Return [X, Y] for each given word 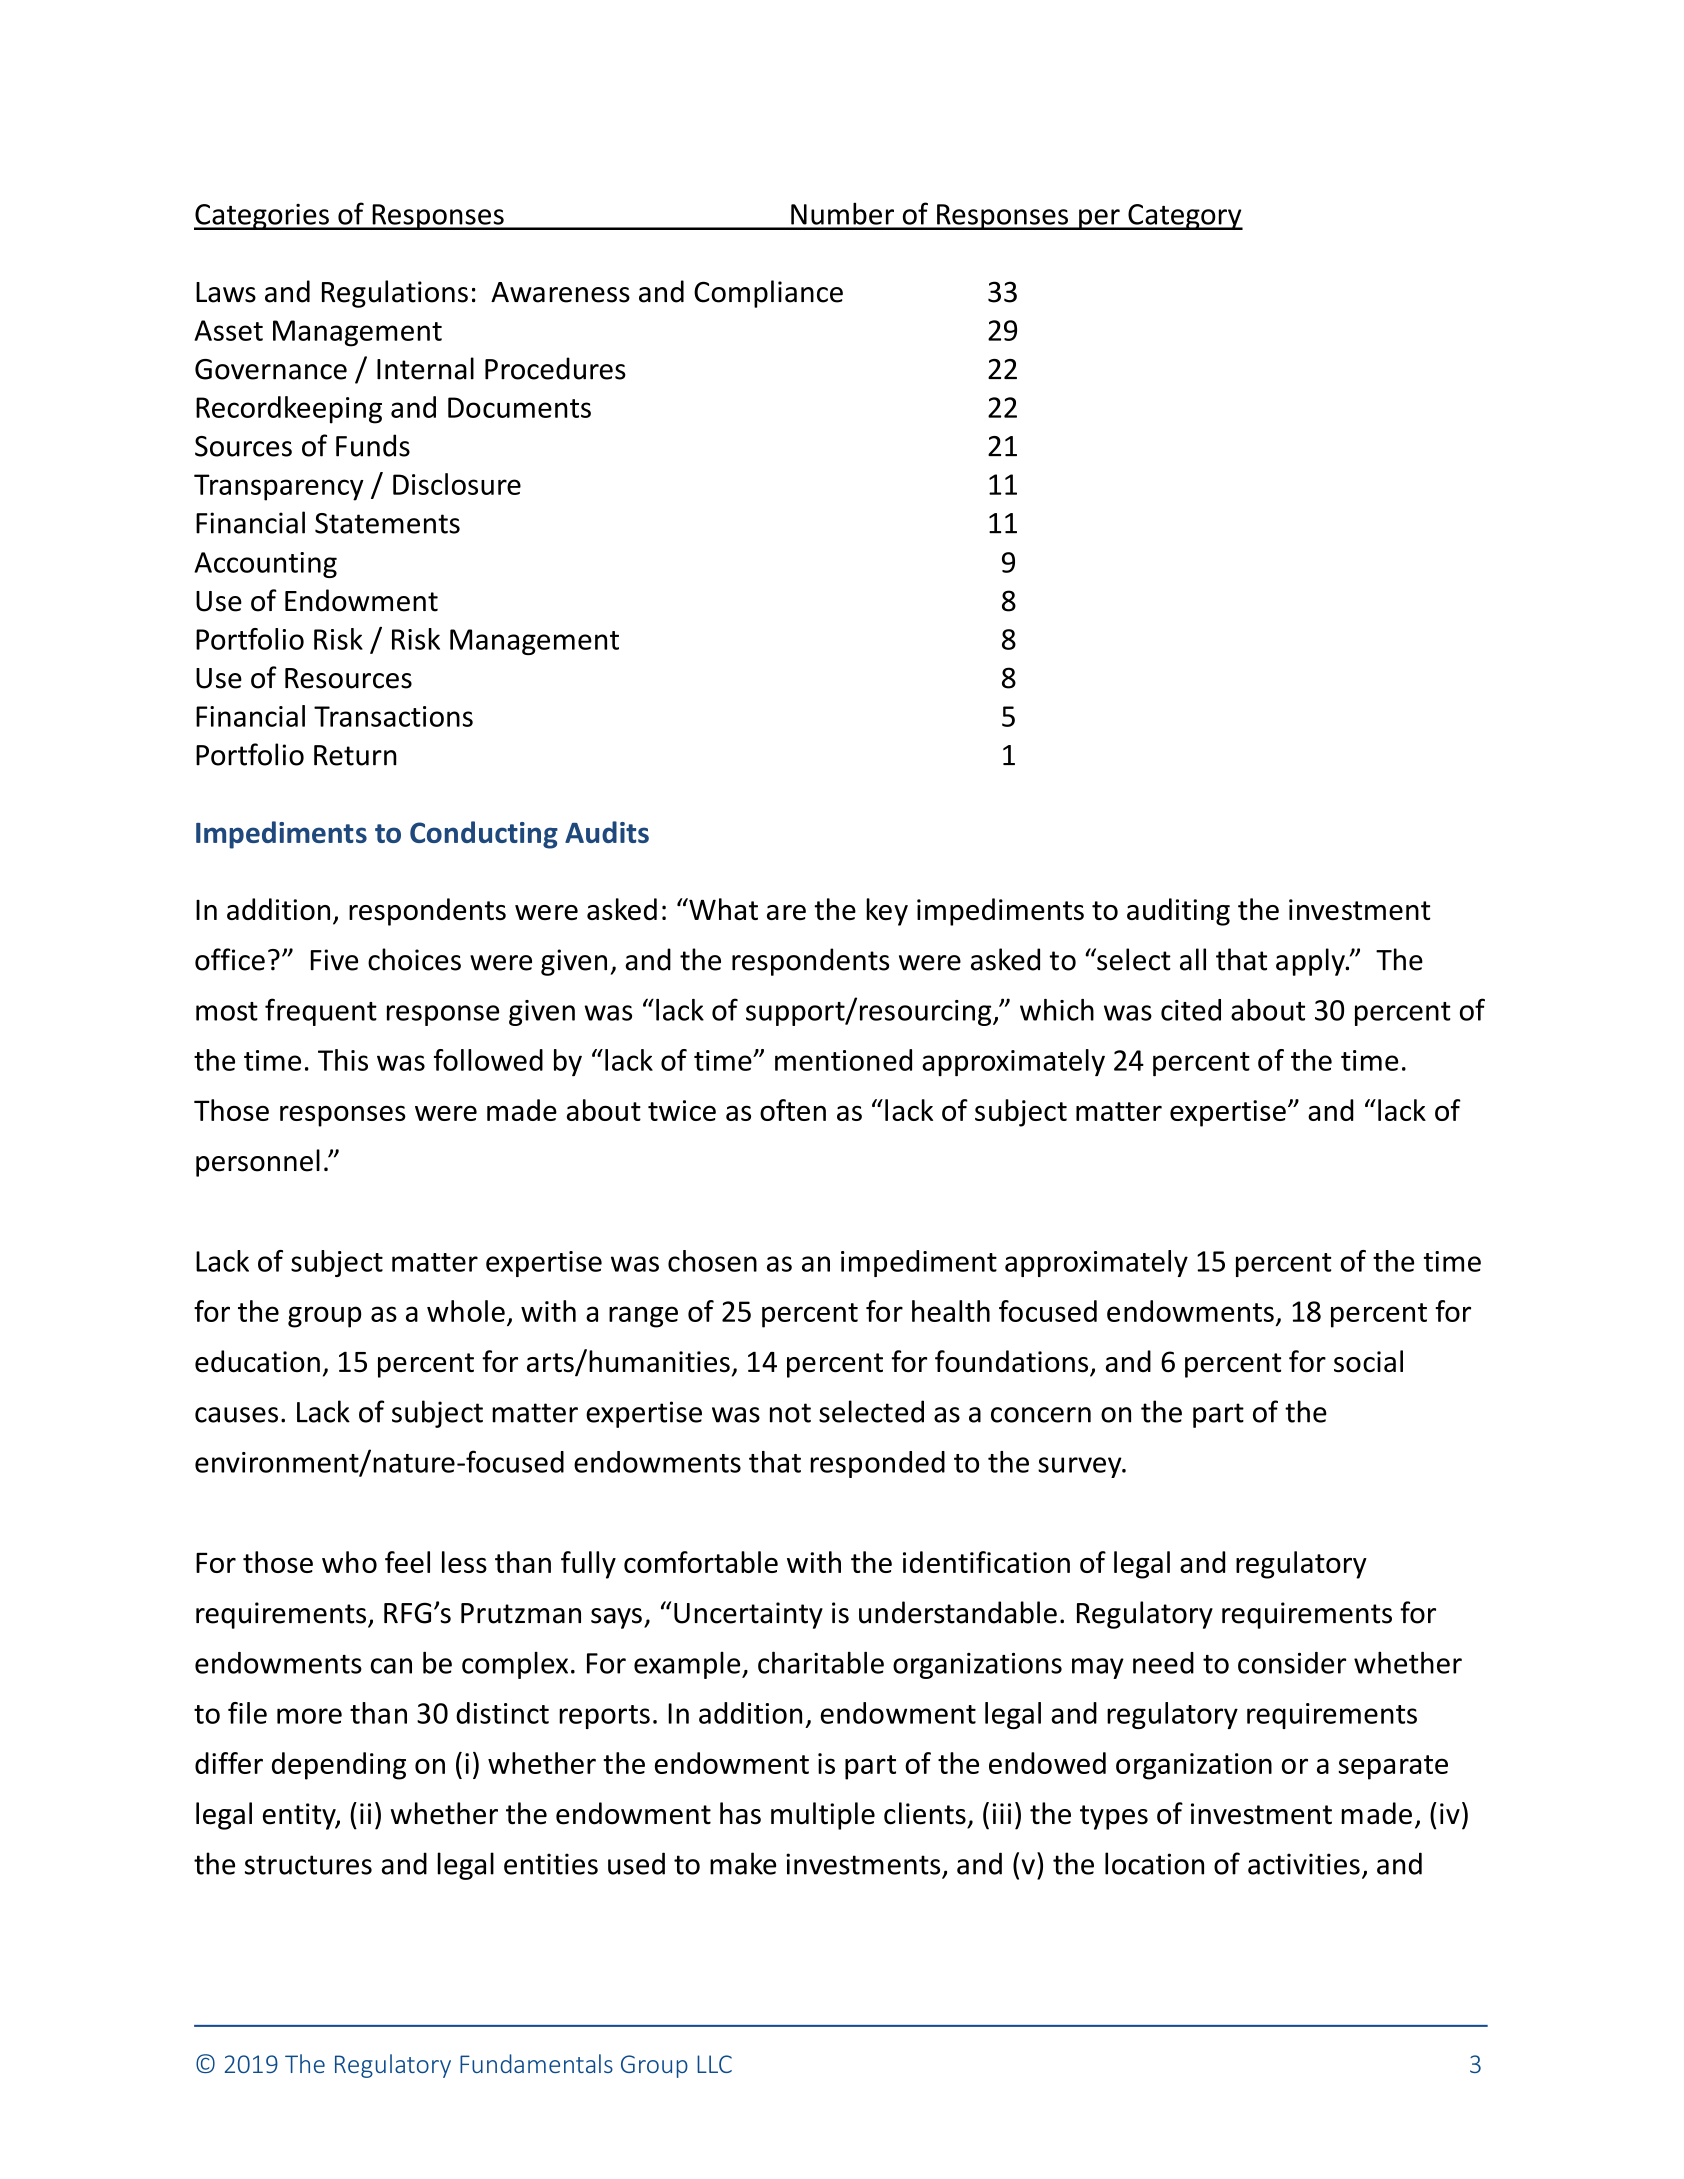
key [887, 912]
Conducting [484, 835]
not [790, 1413]
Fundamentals [536, 2063]
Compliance [768, 294]
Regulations [395, 294]
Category [1184, 217]
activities [1304, 1864]
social [1368, 1361]
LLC [714, 2064]
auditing [1178, 912]
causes [236, 1415]
